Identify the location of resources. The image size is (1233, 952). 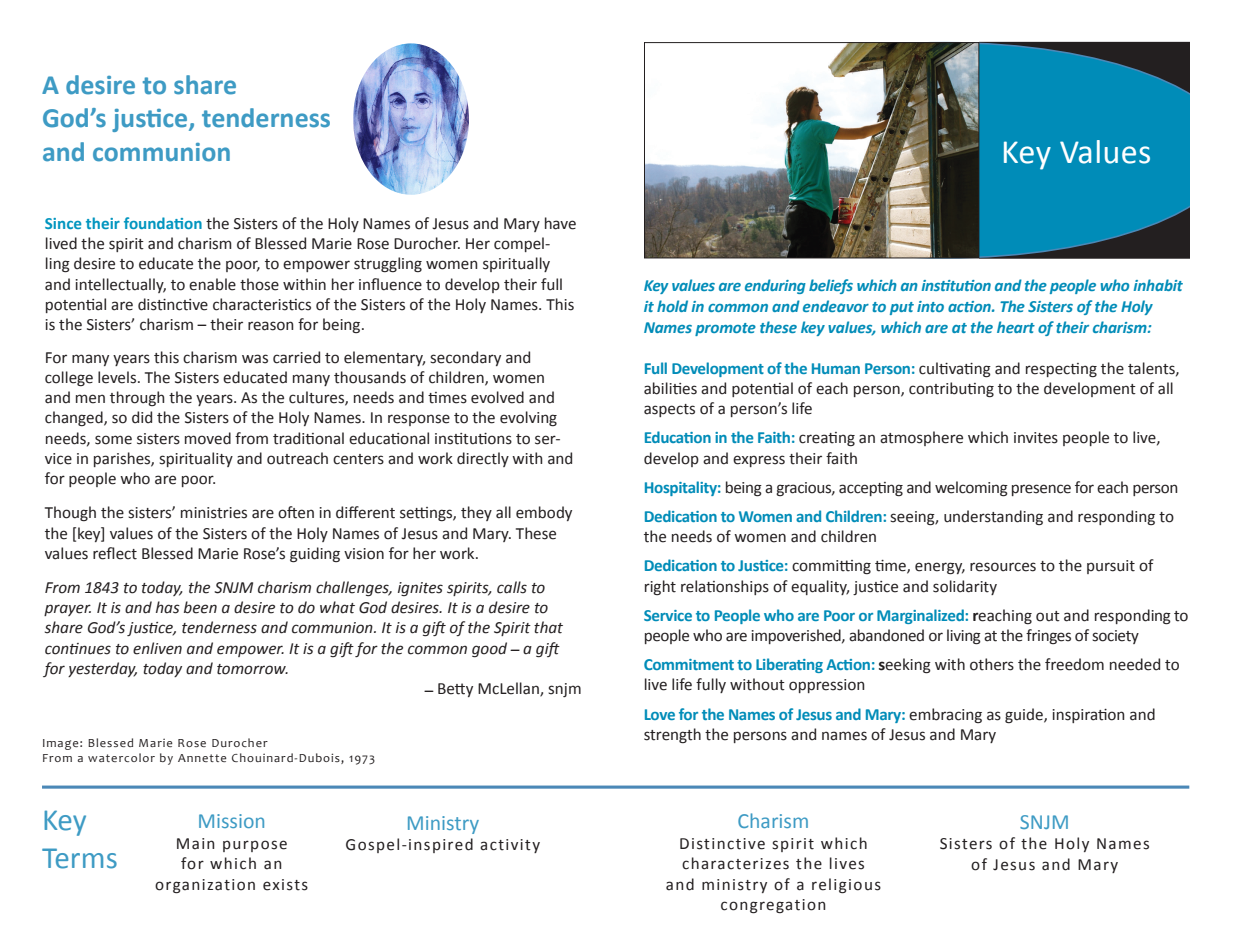
(1003, 567).
